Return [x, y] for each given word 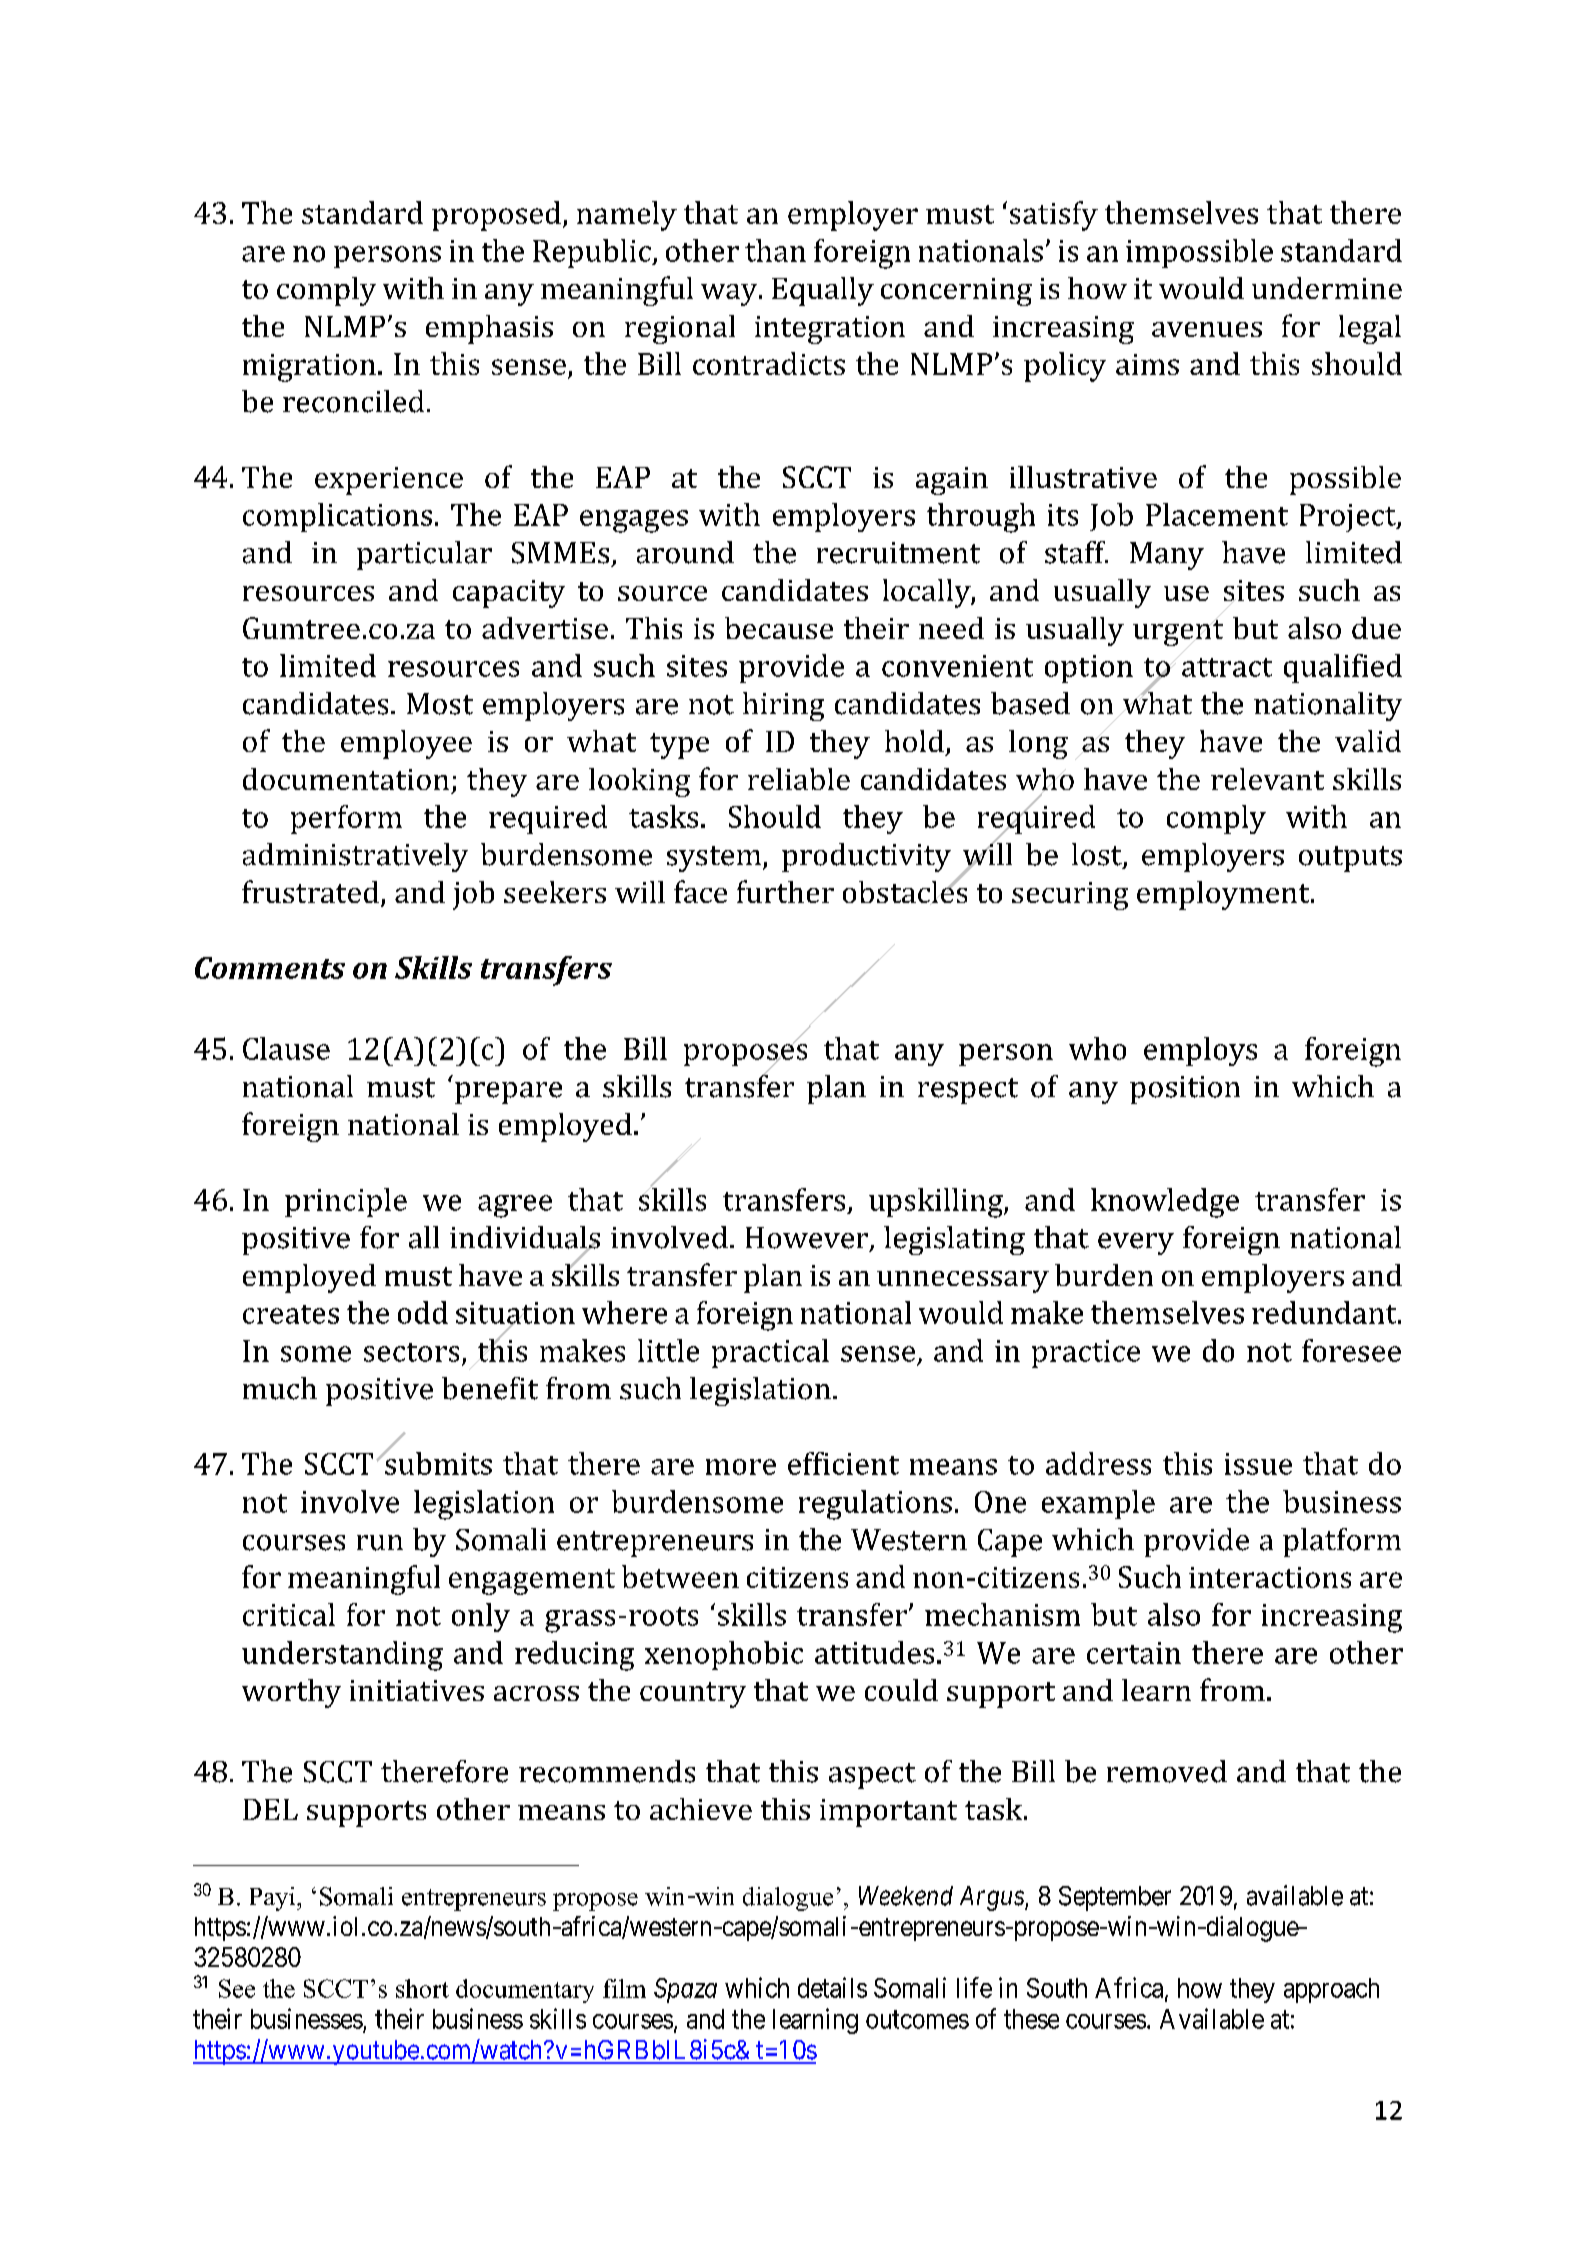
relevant [1267, 779]
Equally [823, 291]
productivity [866, 857]
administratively [355, 857]
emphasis [489, 329]
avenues [1207, 329]
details [832, 1987]
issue [1258, 1464]
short [422, 1988]
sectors [411, 1352]
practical [770, 1353]
